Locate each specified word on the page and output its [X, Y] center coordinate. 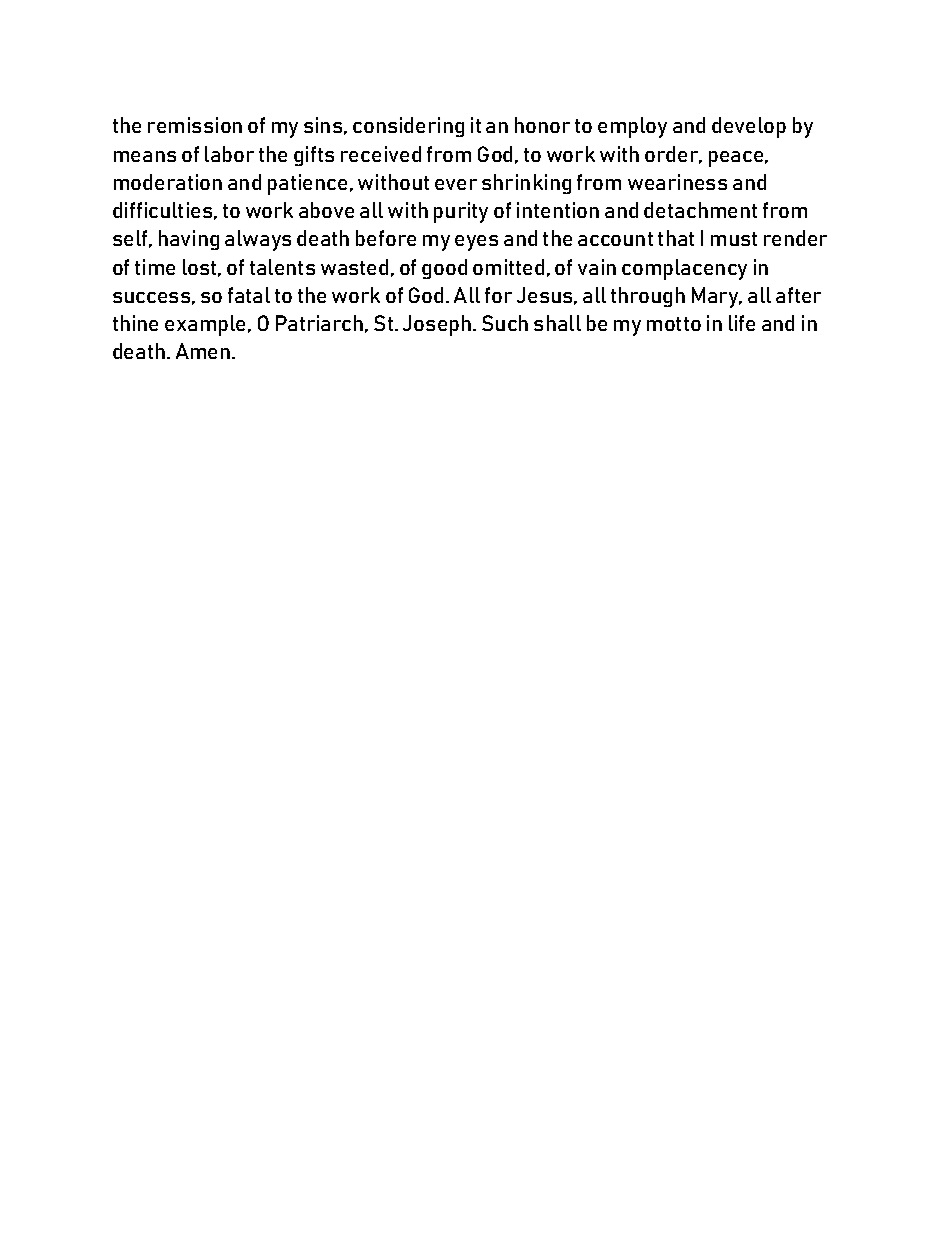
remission [195, 125]
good [444, 269]
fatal [249, 295]
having [189, 240]
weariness [677, 182]
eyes [476, 243]
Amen [204, 351]
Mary [716, 297]
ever [456, 184]
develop [749, 127]
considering [408, 127]
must [734, 239]
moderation [168, 182]
